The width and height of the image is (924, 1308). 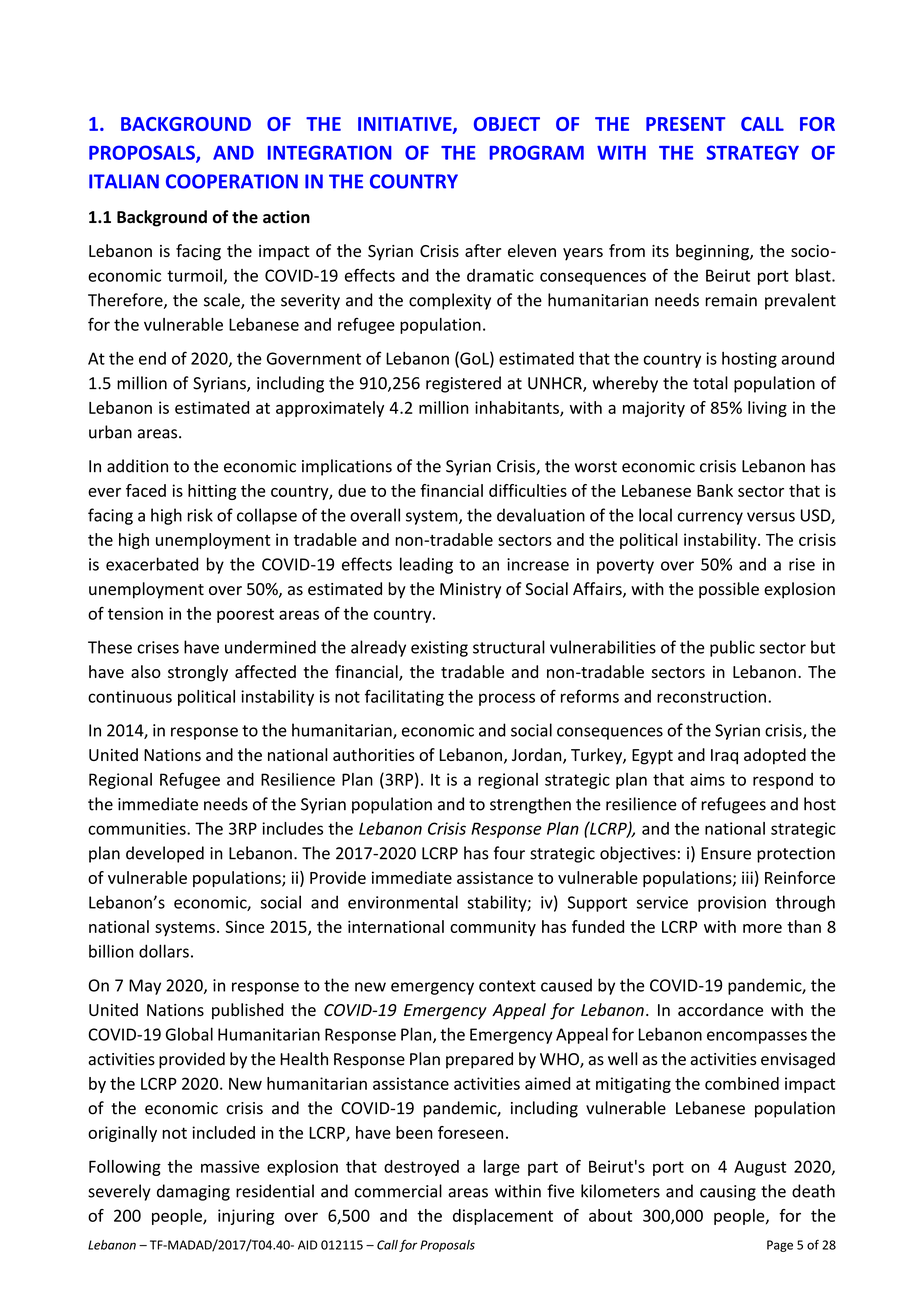 What do you see at coordinates (536, 152) in the image?
I see `PROGRAM` at bounding box center [536, 152].
